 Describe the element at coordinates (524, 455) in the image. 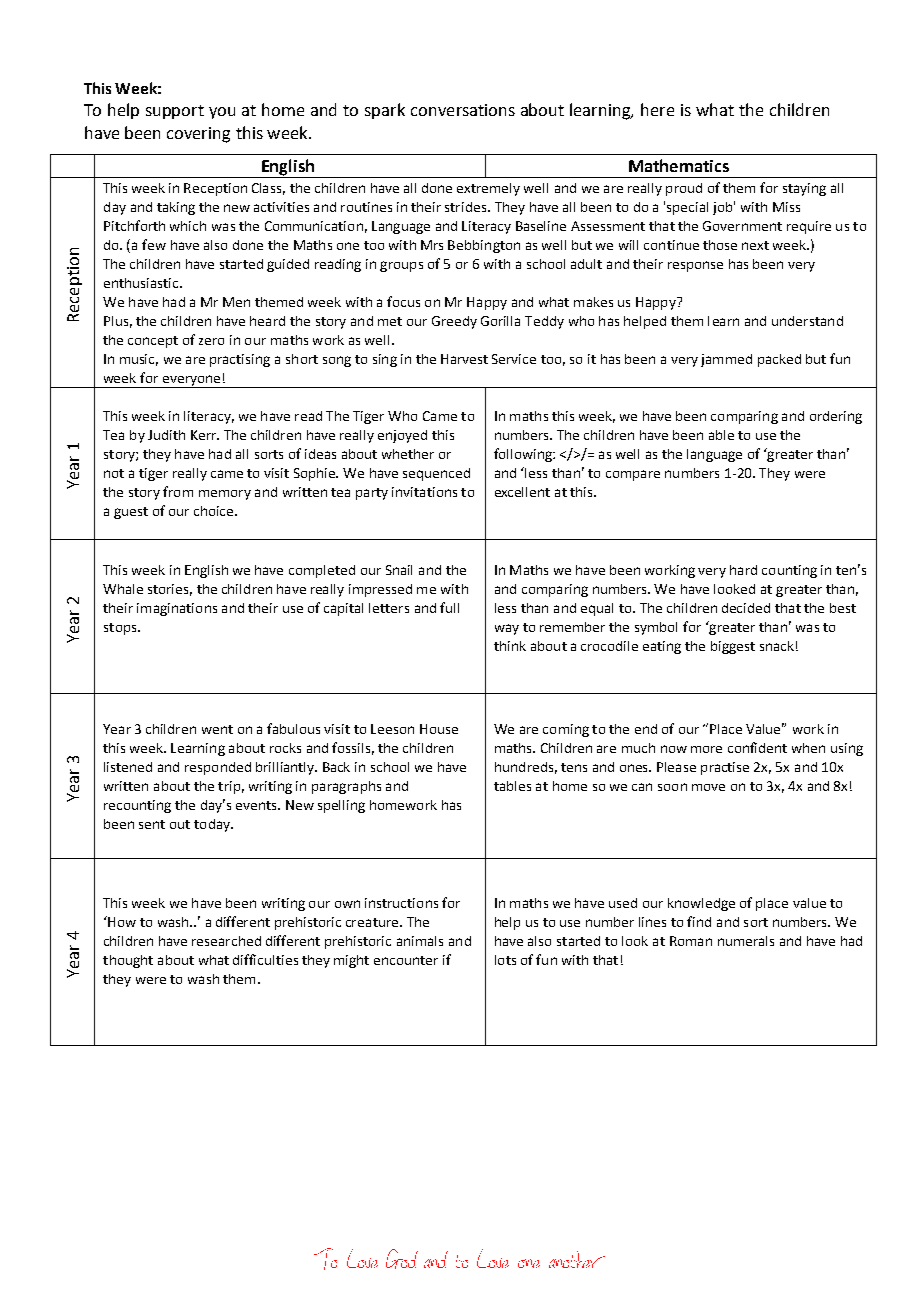

I see `following` at that location.
